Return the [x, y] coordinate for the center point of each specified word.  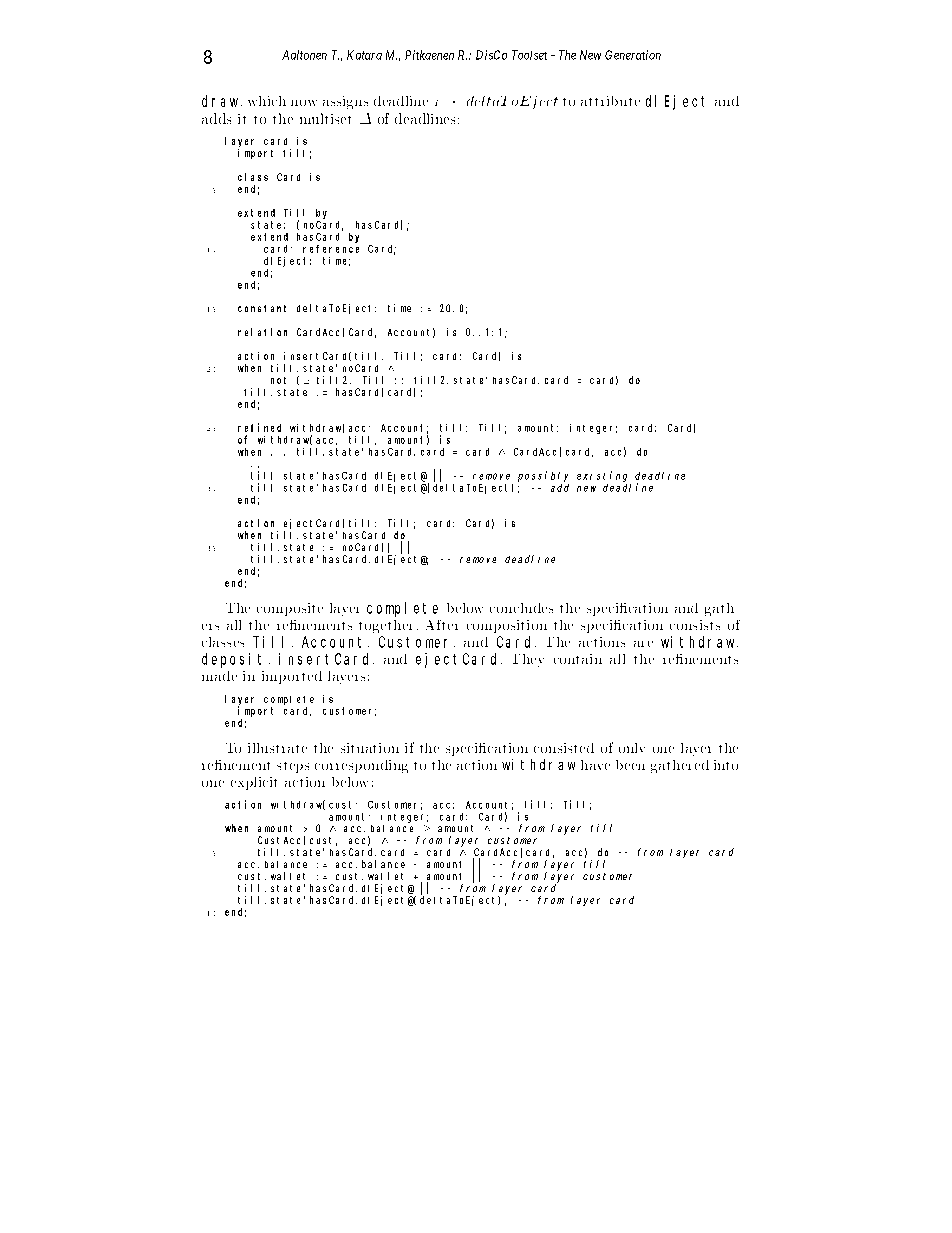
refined [259, 427]
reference [331, 249]
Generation [633, 55]
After [442, 625]
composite [290, 609]
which [267, 101]
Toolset [529, 55]
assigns [345, 102]
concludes [521, 608]
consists [695, 625]
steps [293, 767]
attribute [610, 101]
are [643, 644]
